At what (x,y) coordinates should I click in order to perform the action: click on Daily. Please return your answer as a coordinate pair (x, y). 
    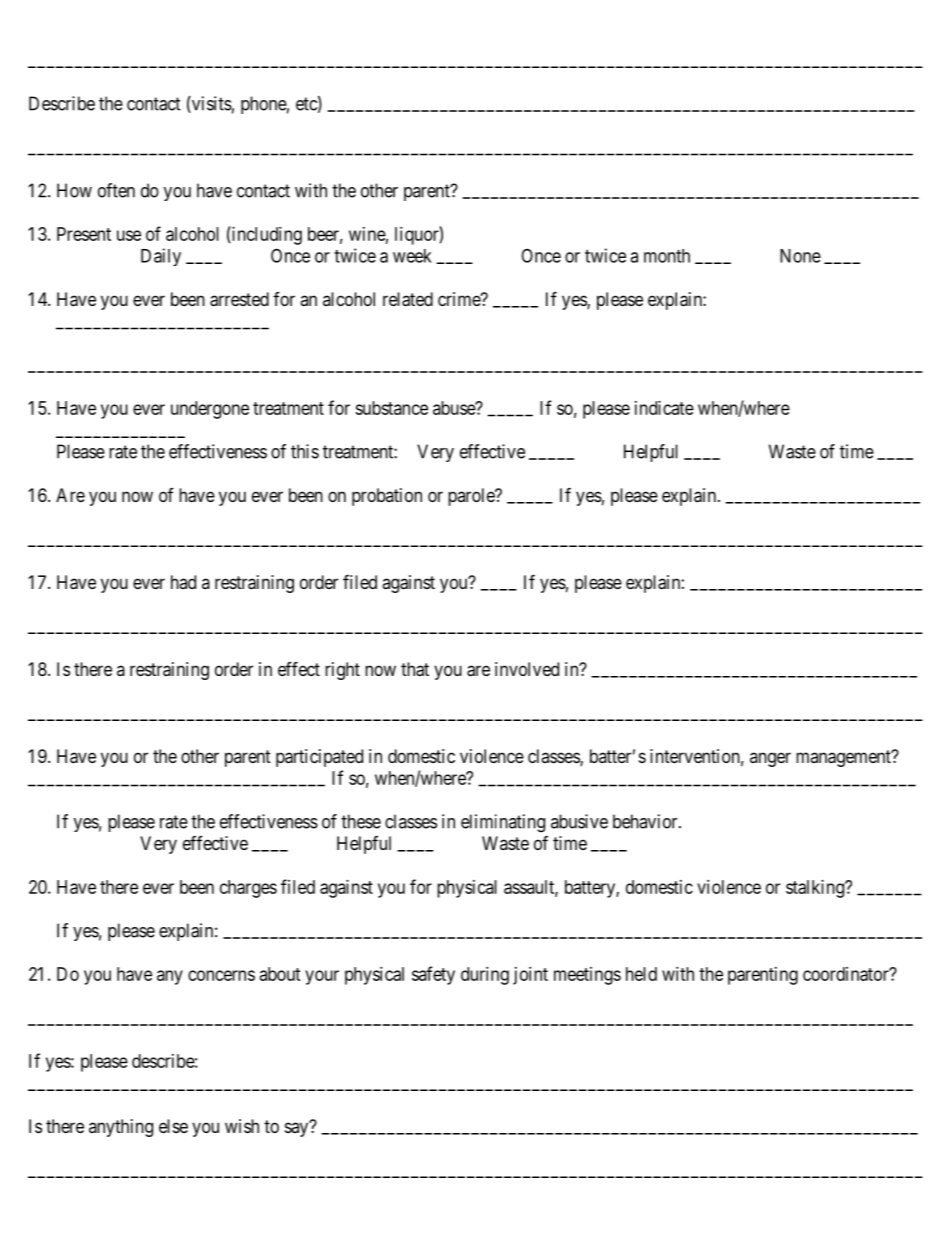
    Looking at the image, I should click on (161, 257).
